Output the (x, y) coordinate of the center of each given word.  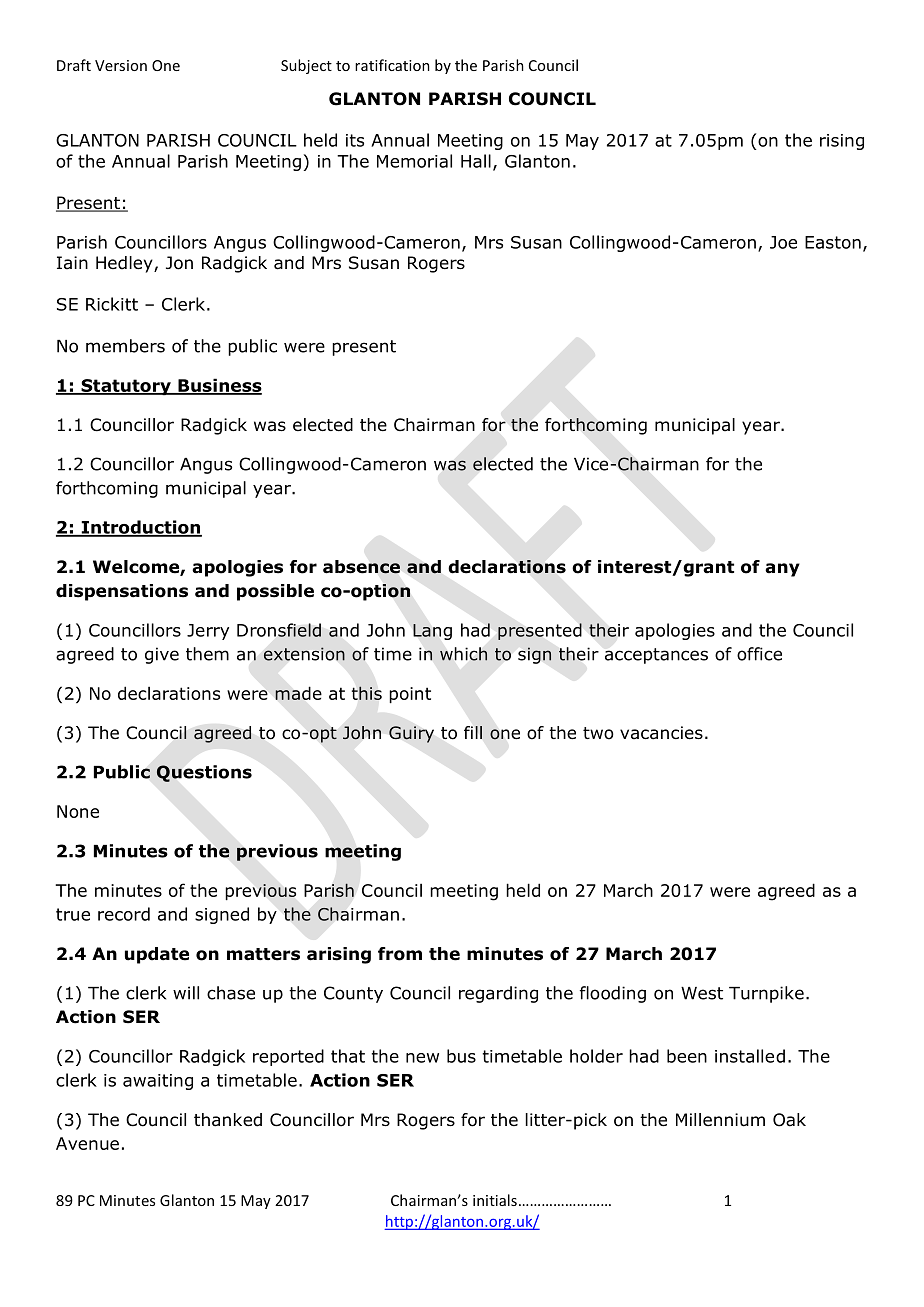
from (400, 954)
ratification (392, 65)
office (759, 654)
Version (121, 65)
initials (495, 1200)
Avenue (87, 1143)
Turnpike (766, 994)
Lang (432, 632)
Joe (783, 242)
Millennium (720, 1120)
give (162, 655)
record (124, 914)
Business (219, 386)
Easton (833, 242)
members (125, 346)
